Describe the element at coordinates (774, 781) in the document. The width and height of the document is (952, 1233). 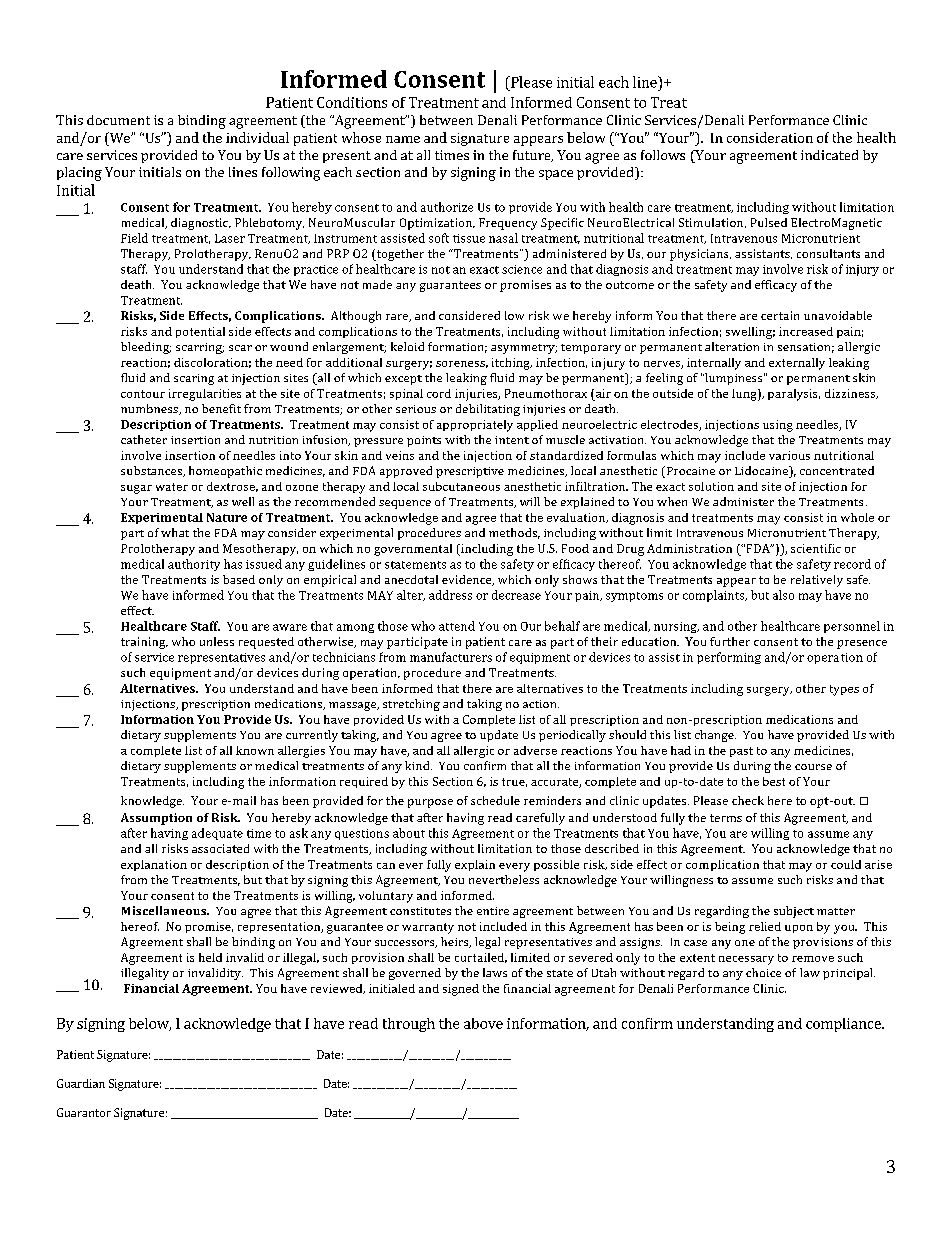
I see `best` at that location.
